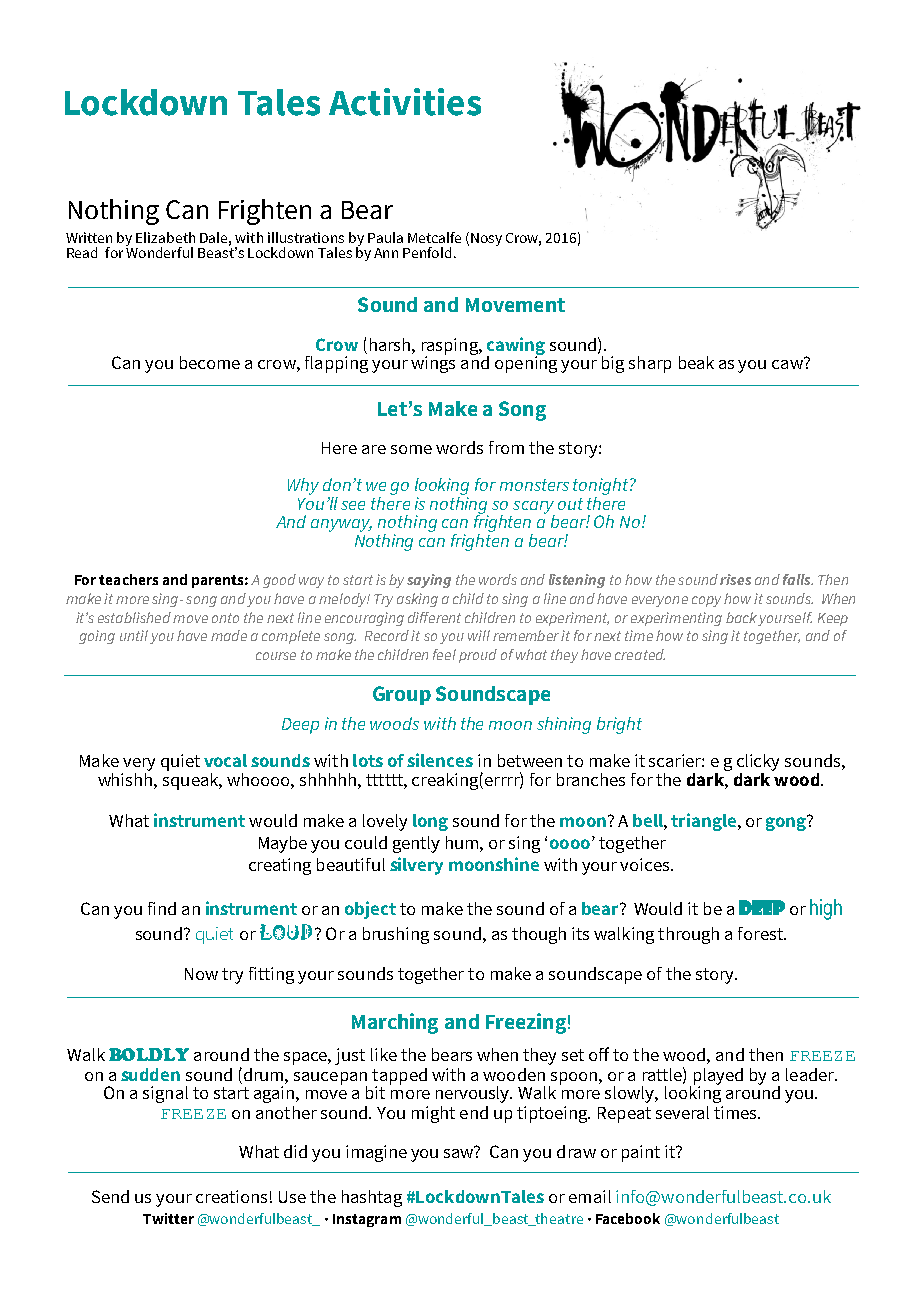 The image size is (924, 1308). What do you see at coordinates (735, 579) in the screenshot?
I see `rises` at bounding box center [735, 579].
